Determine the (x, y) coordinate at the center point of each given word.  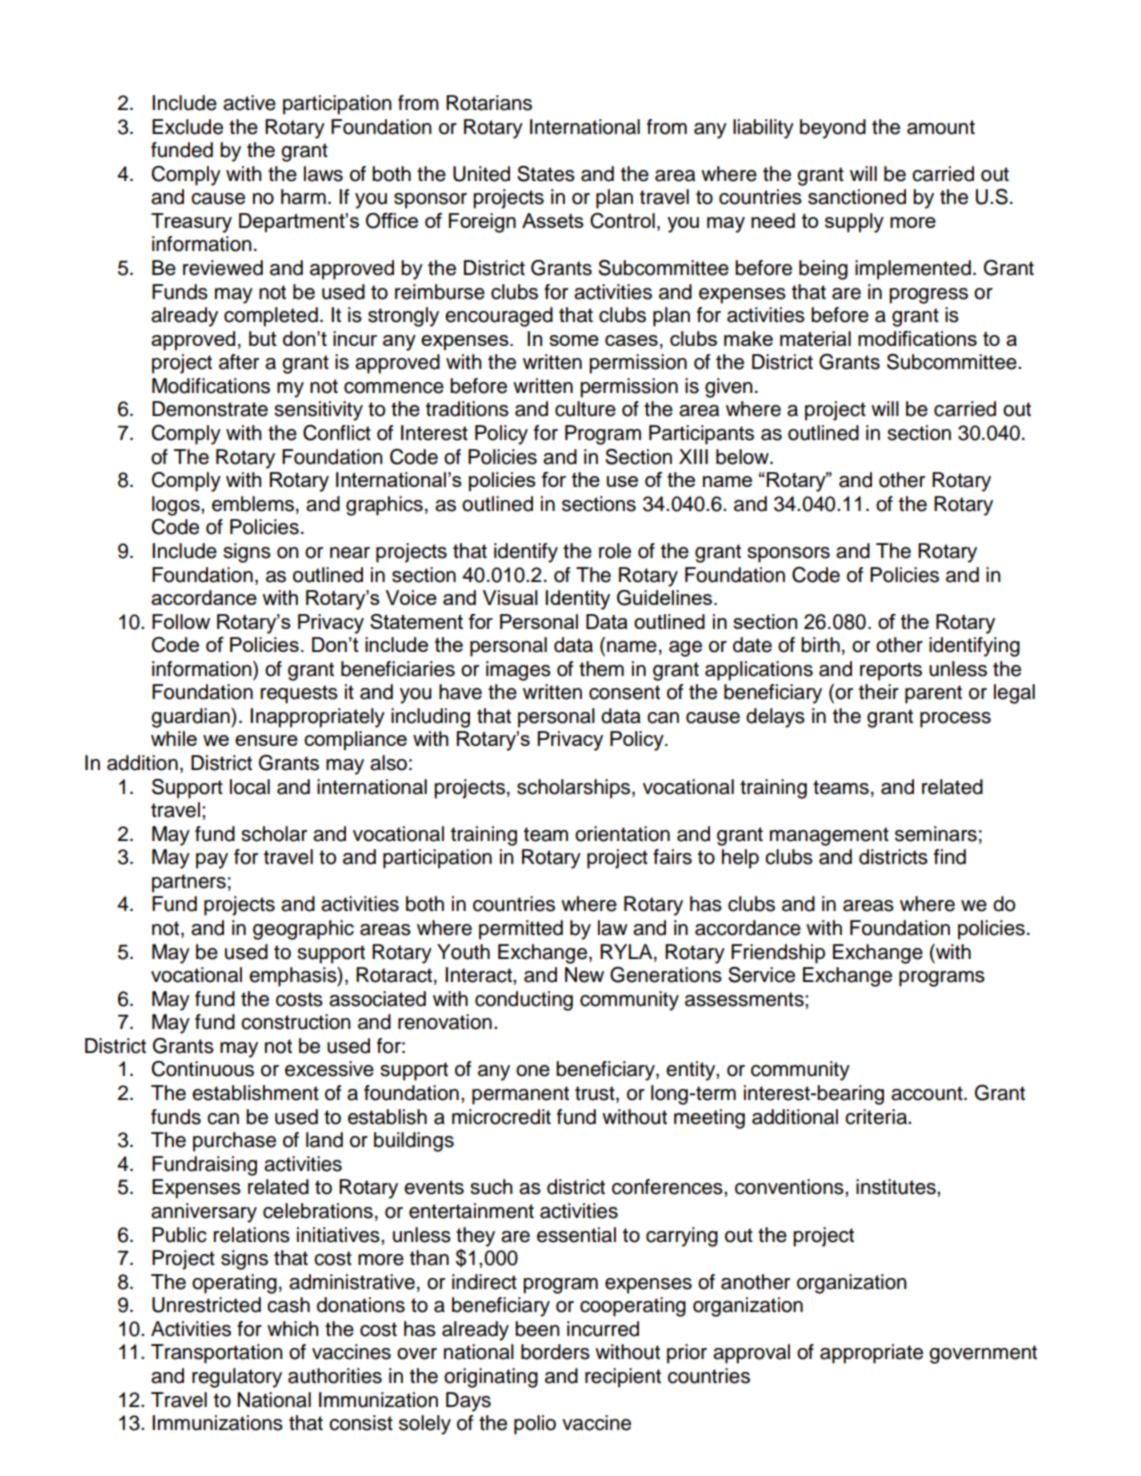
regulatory (237, 1378)
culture (585, 409)
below (743, 457)
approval (751, 1354)
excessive (329, 1069)
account (928, 1093)
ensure (266, 740)
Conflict (337, 433)
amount (941, 127)
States (546, 174)
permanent (520, 1095)
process (955, 720)
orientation (622, 834)
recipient (623, 1378)
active (249, 103)
